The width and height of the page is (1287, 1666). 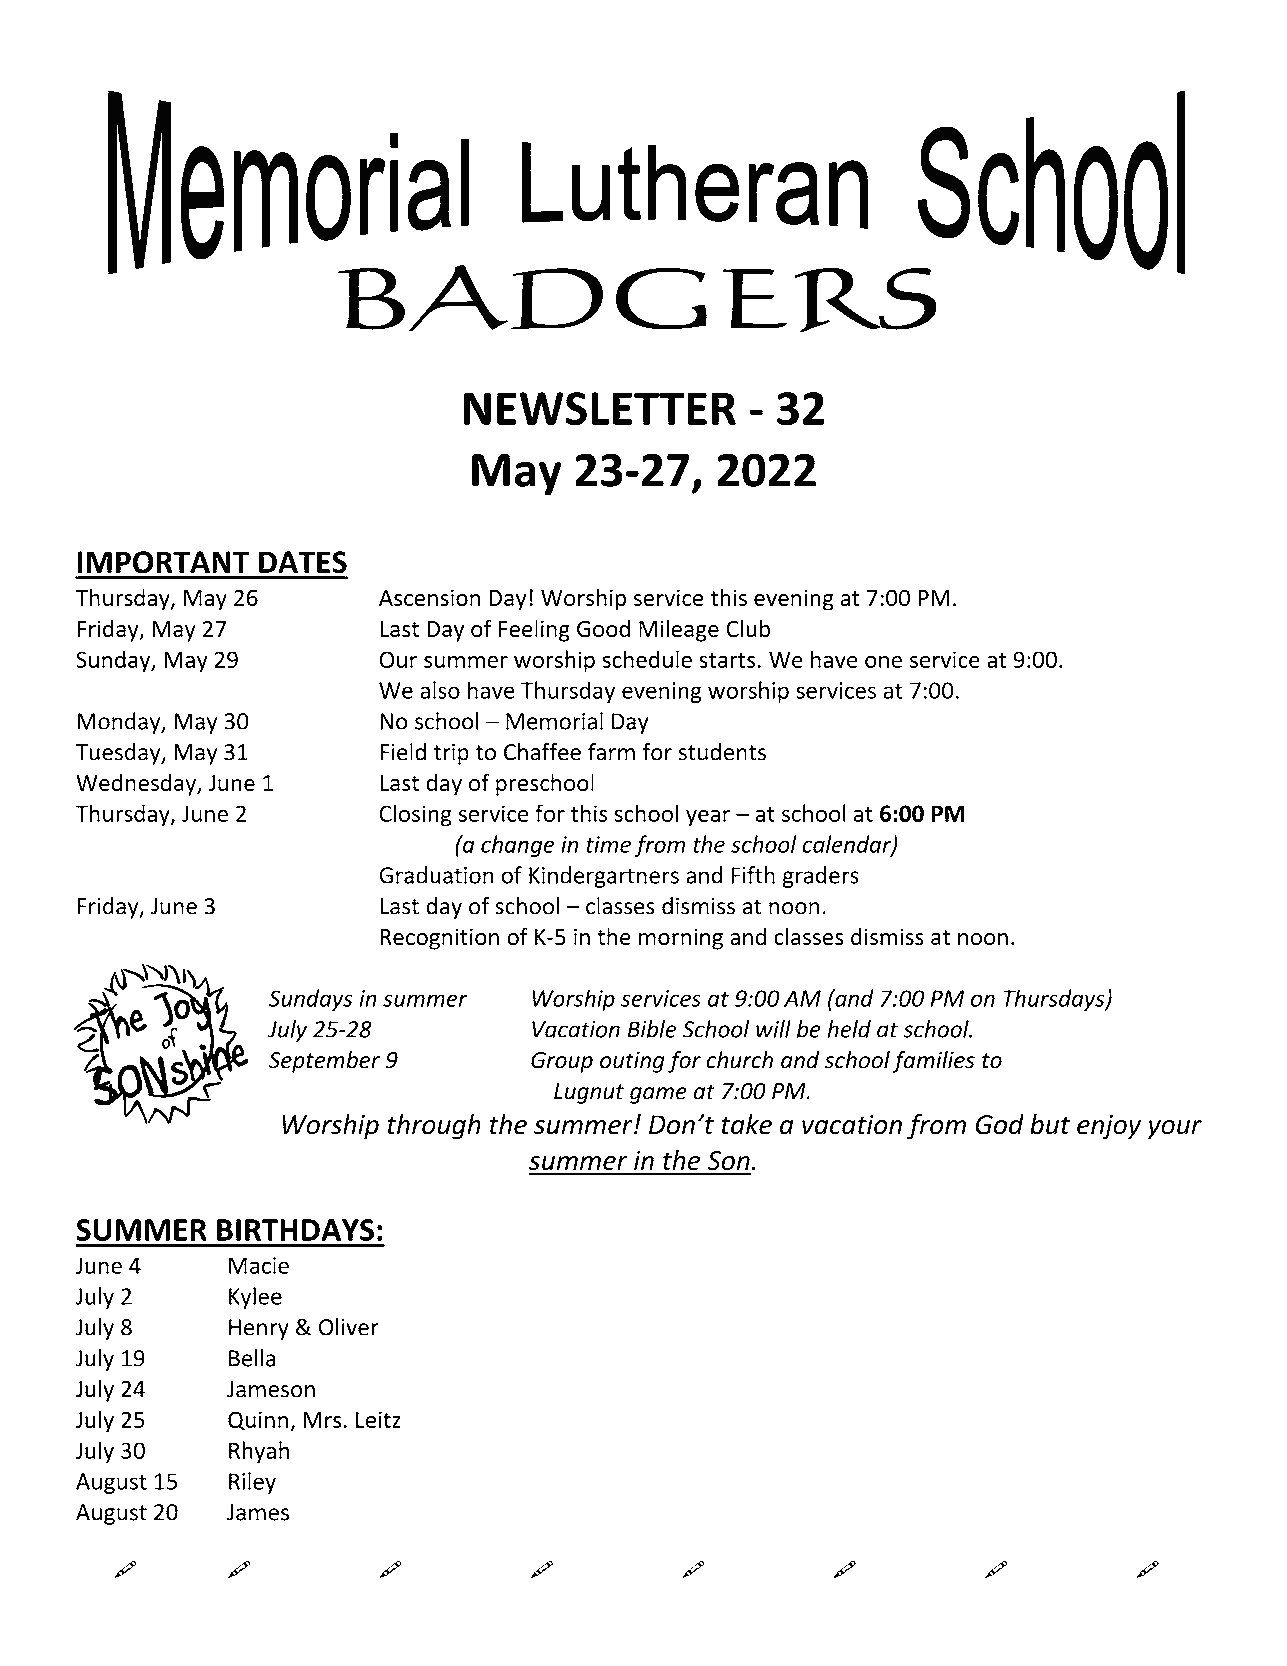 What do you see at coordinates (1050, 1124) in the page?
I see `but` at bounding box center [1050, 1124].
